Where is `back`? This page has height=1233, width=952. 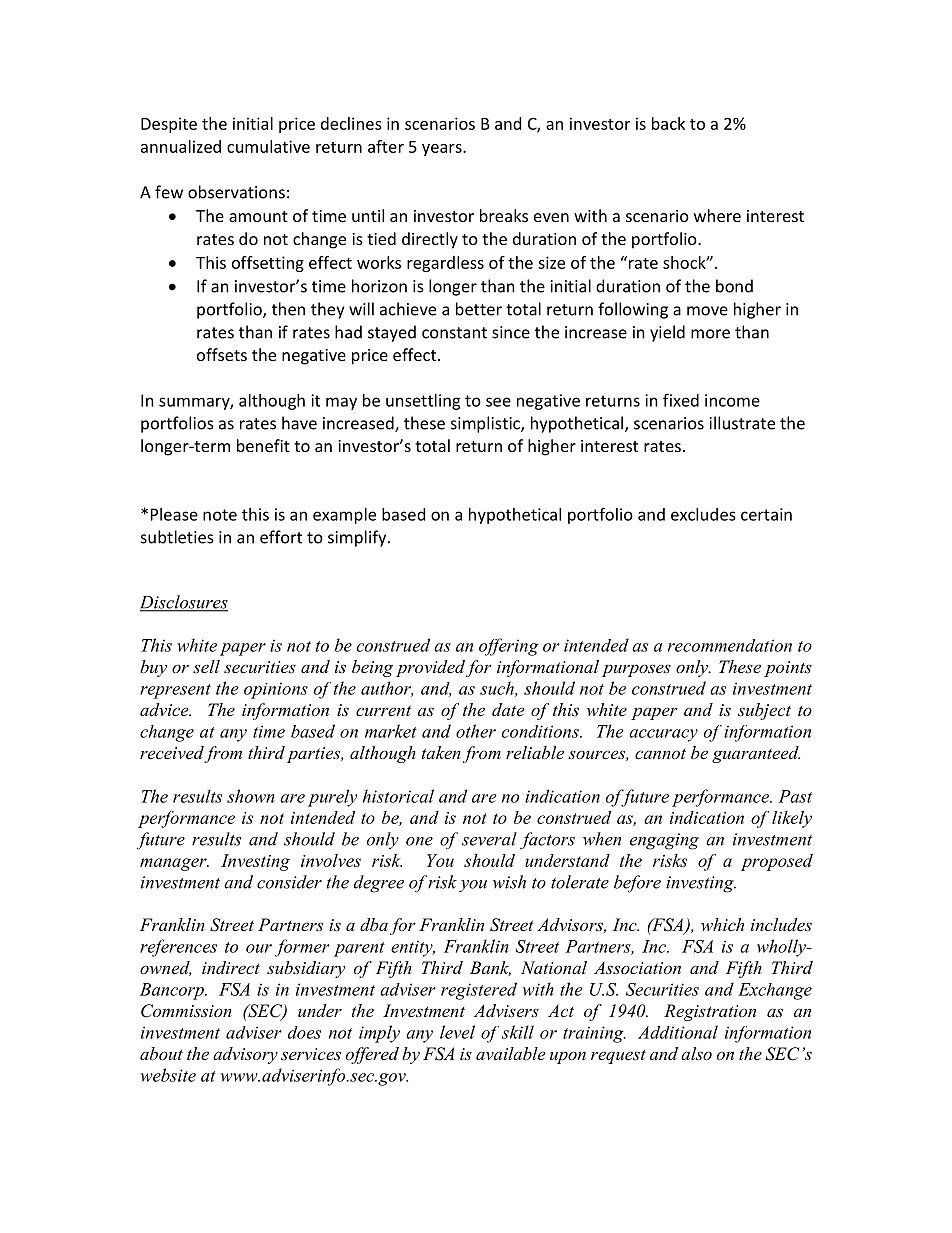 back is located at coordinates (668, 123).
